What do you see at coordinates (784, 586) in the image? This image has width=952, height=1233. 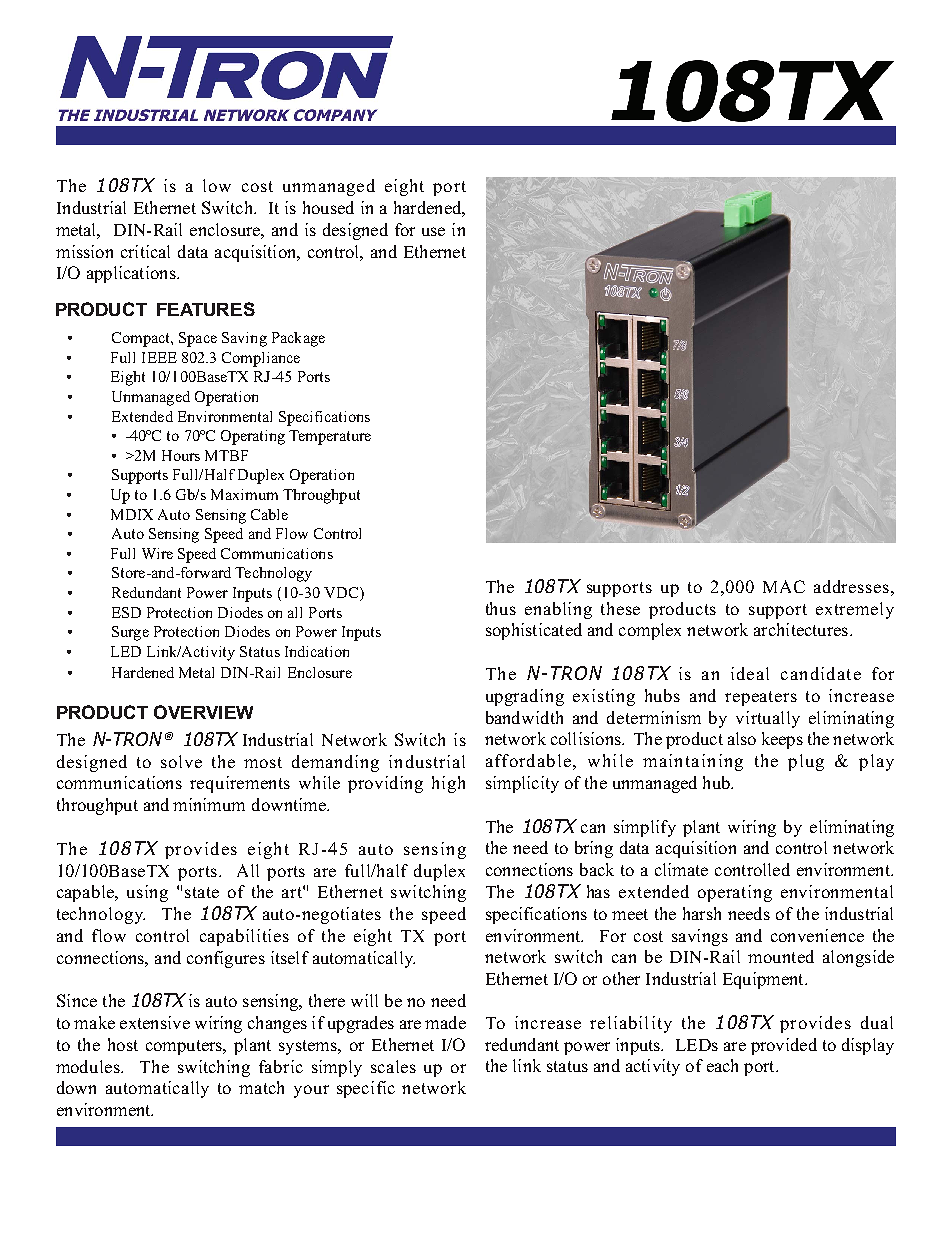 I see `MAC` at bounding box center [784, 586].
